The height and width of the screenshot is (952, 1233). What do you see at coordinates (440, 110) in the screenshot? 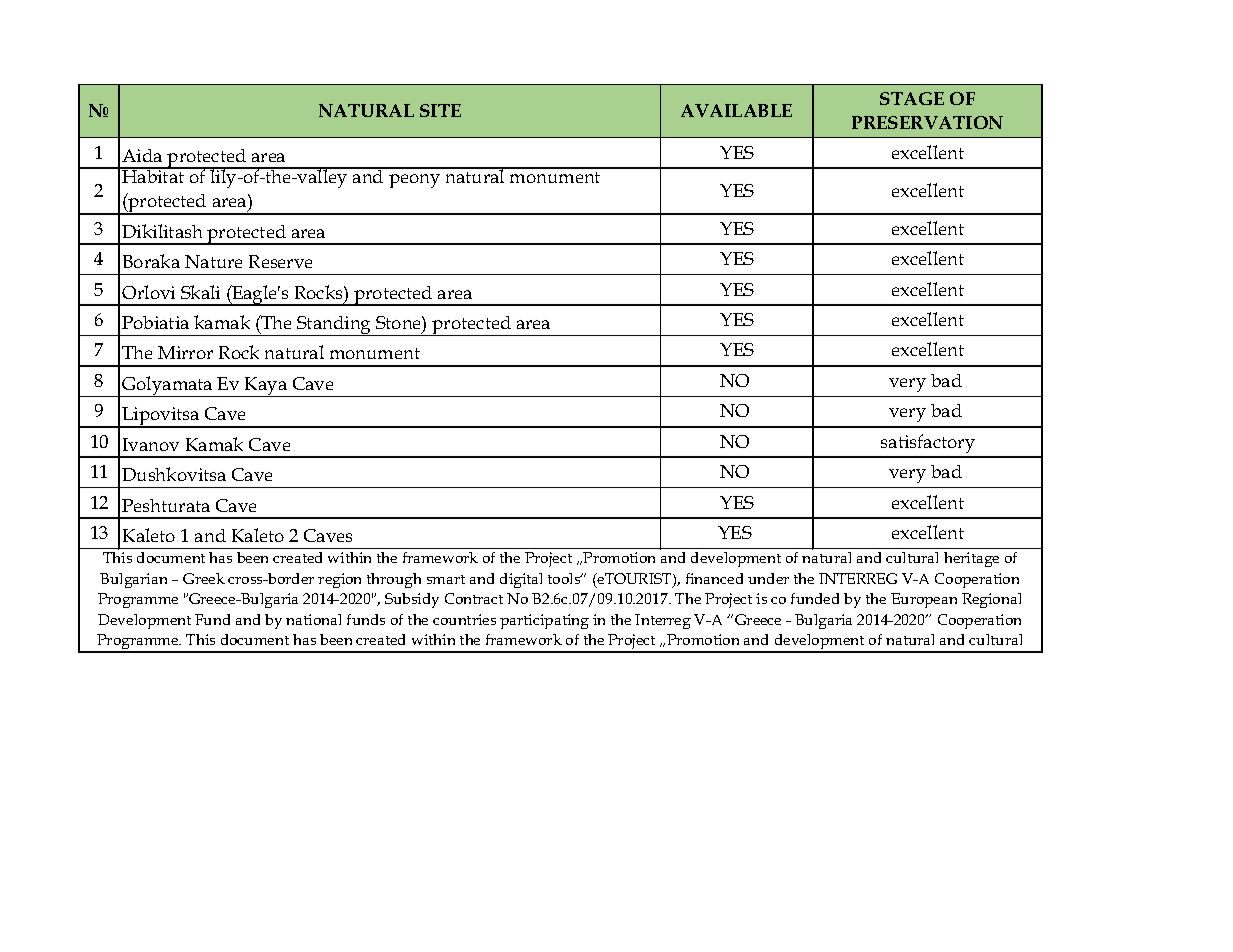
I see `SITE` at bounding box center [440, 110].
